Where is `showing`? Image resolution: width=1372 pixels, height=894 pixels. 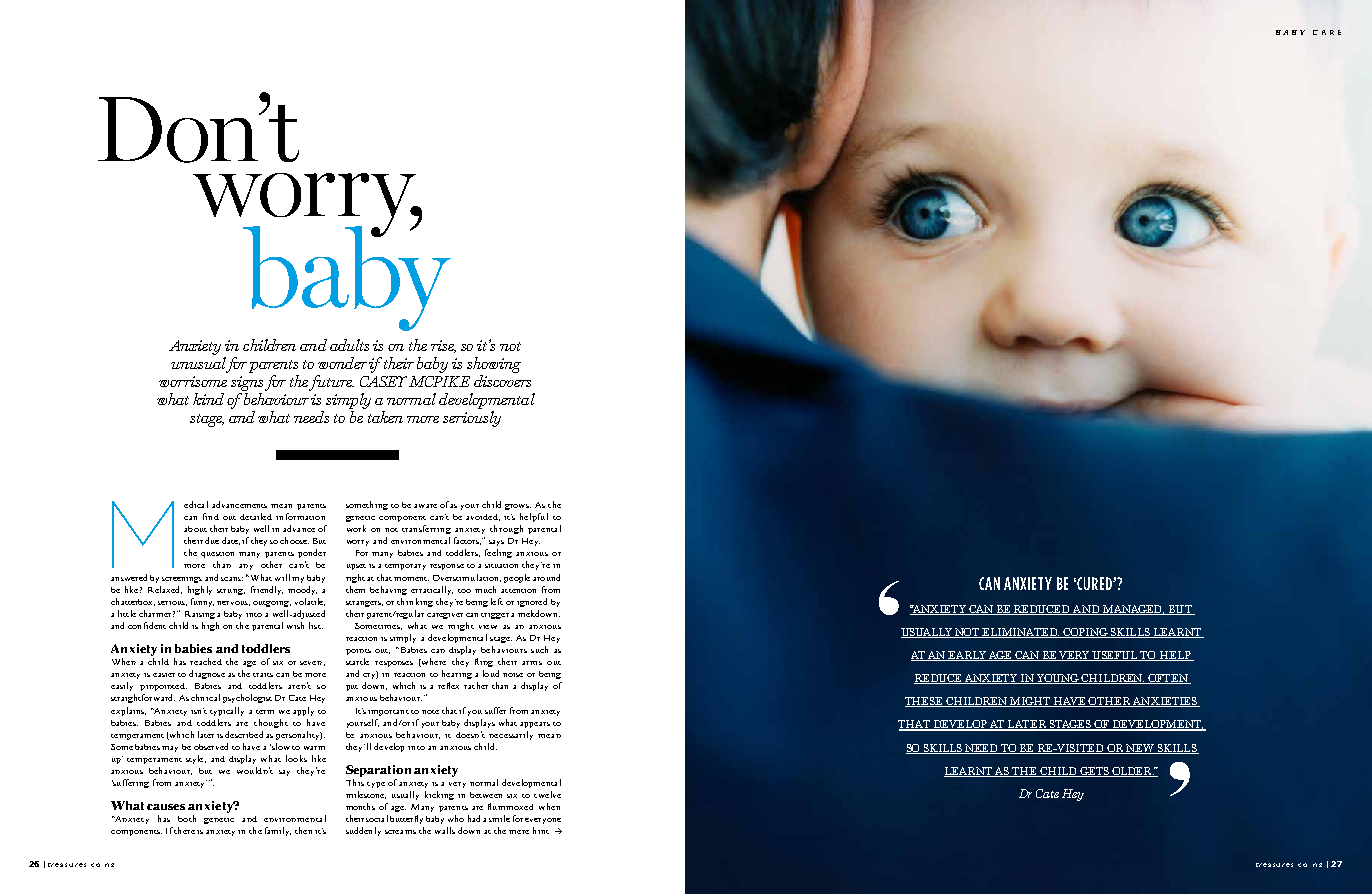
showing is located at coordinates (494, 365).
